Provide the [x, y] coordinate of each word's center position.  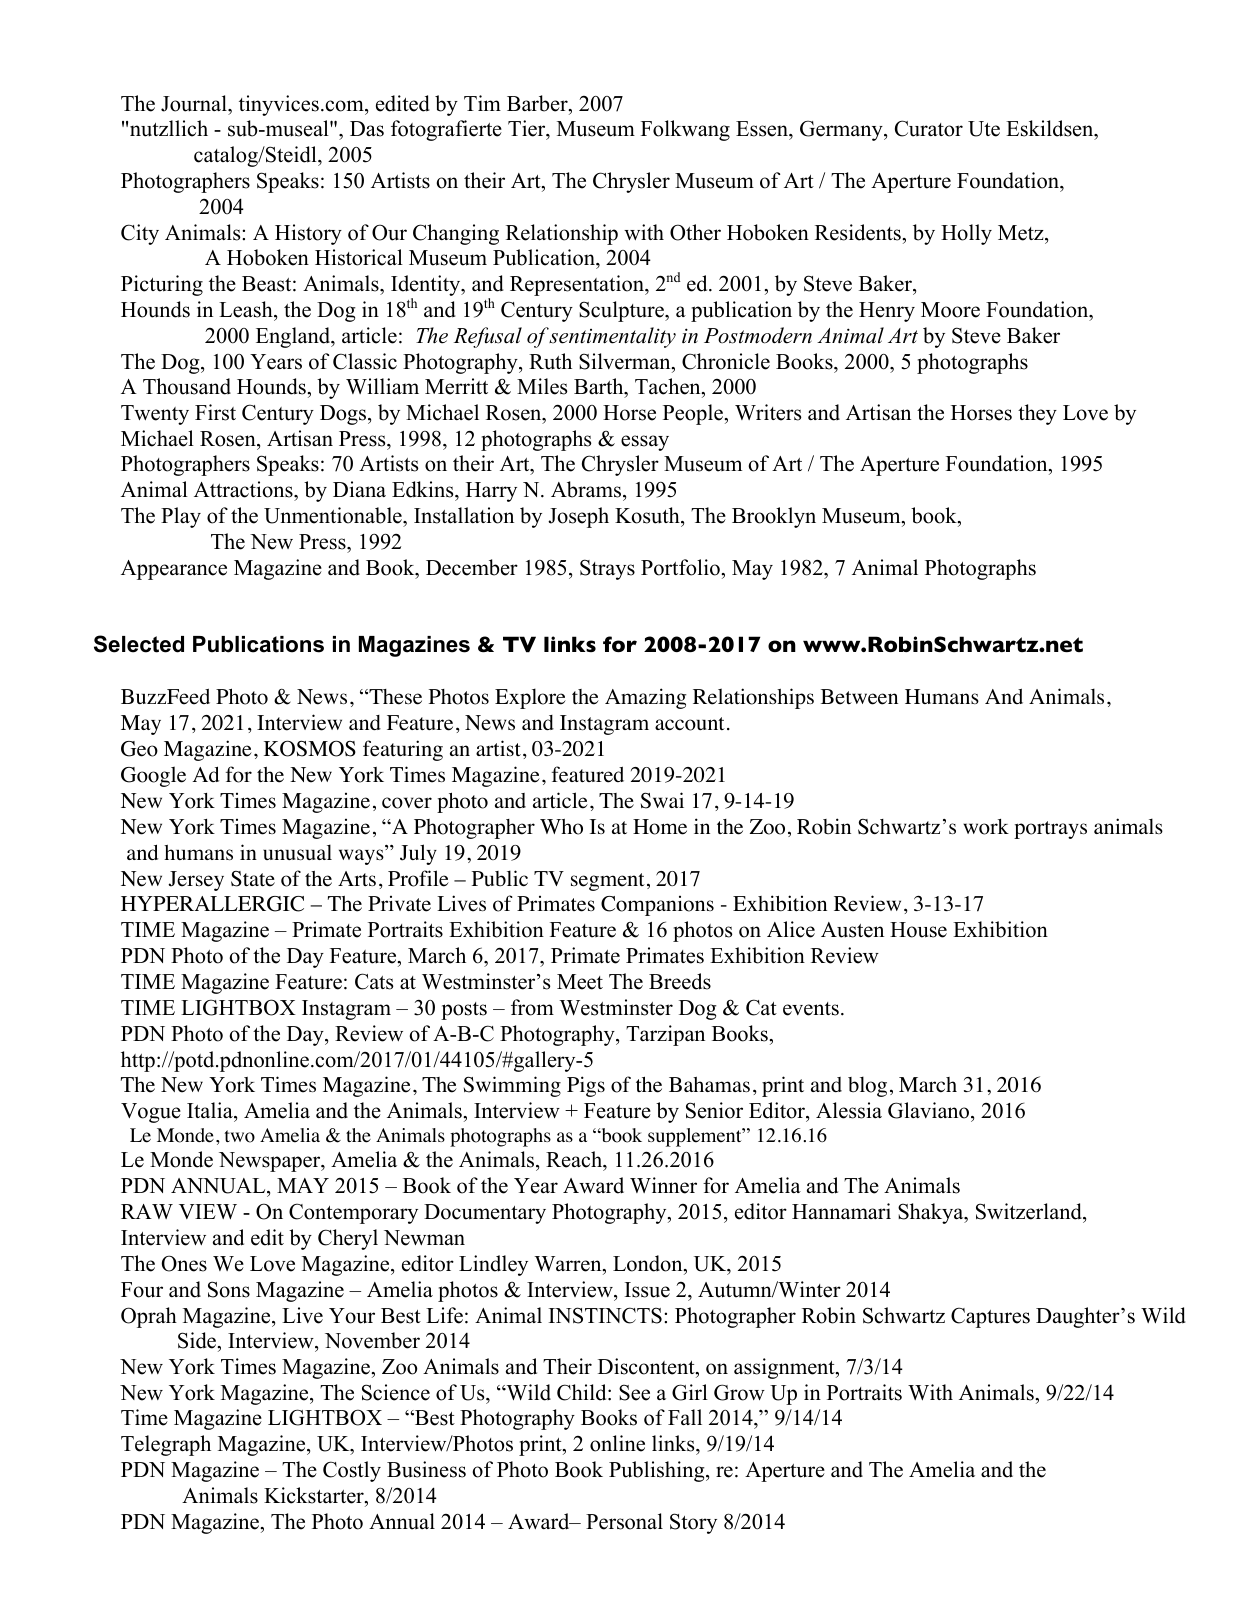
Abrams [586, 489]
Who [561, 827]
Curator [929, 128]
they [1037, 414]
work [986, 827]
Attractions [244, 491]
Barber [538, 103]
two [239, 1136]
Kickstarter [315, 1495]
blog [867, 1086]
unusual [297, 852]
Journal [195, 103]
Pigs [586, 1086]
